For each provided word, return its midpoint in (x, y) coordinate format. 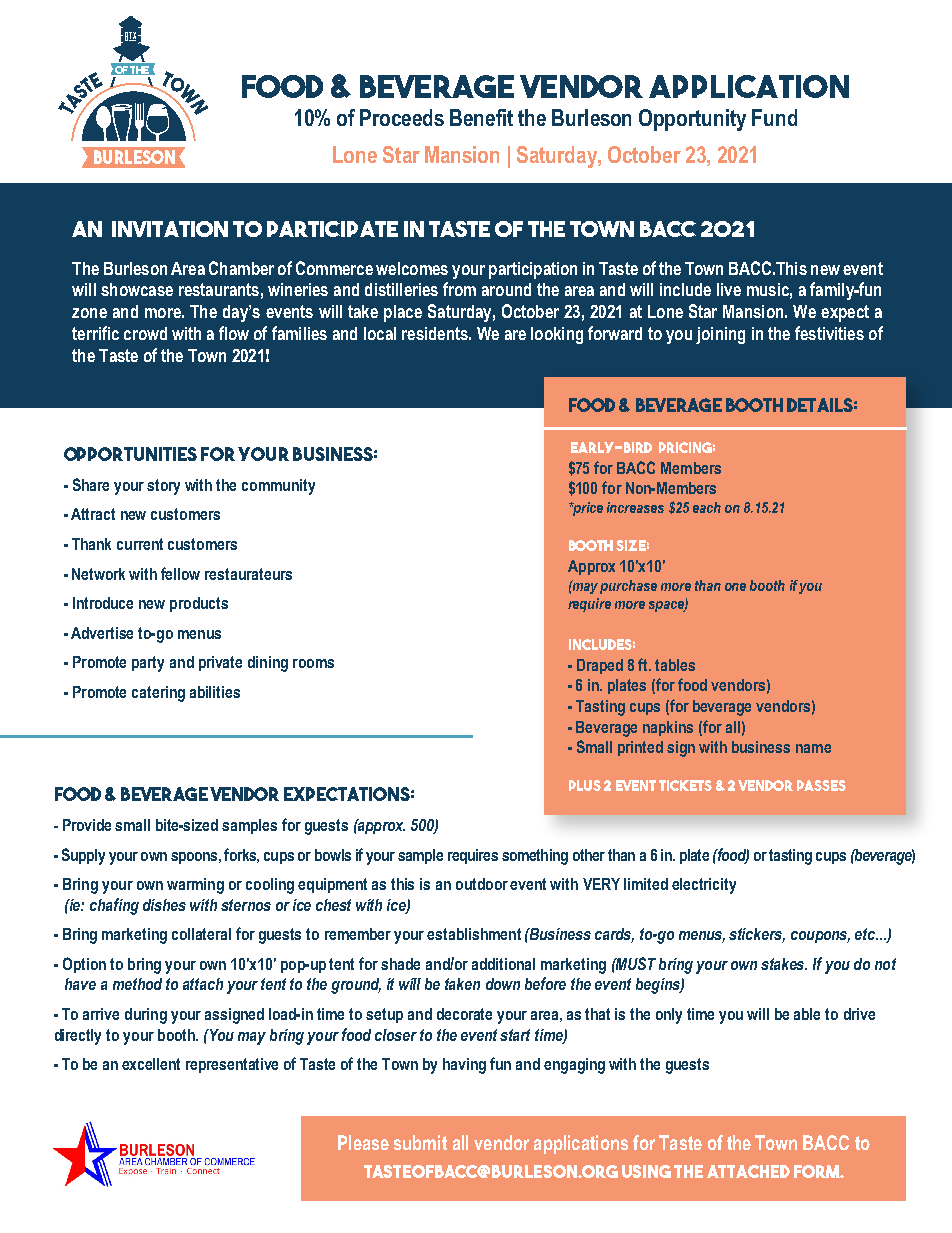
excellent (151, 1064)
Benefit (481, 117)
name (813, 748)
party (148, 664)
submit (420, 1142)
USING (646, 1171)
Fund (774, 117)
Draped (600, 666)
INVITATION (170, 229)
